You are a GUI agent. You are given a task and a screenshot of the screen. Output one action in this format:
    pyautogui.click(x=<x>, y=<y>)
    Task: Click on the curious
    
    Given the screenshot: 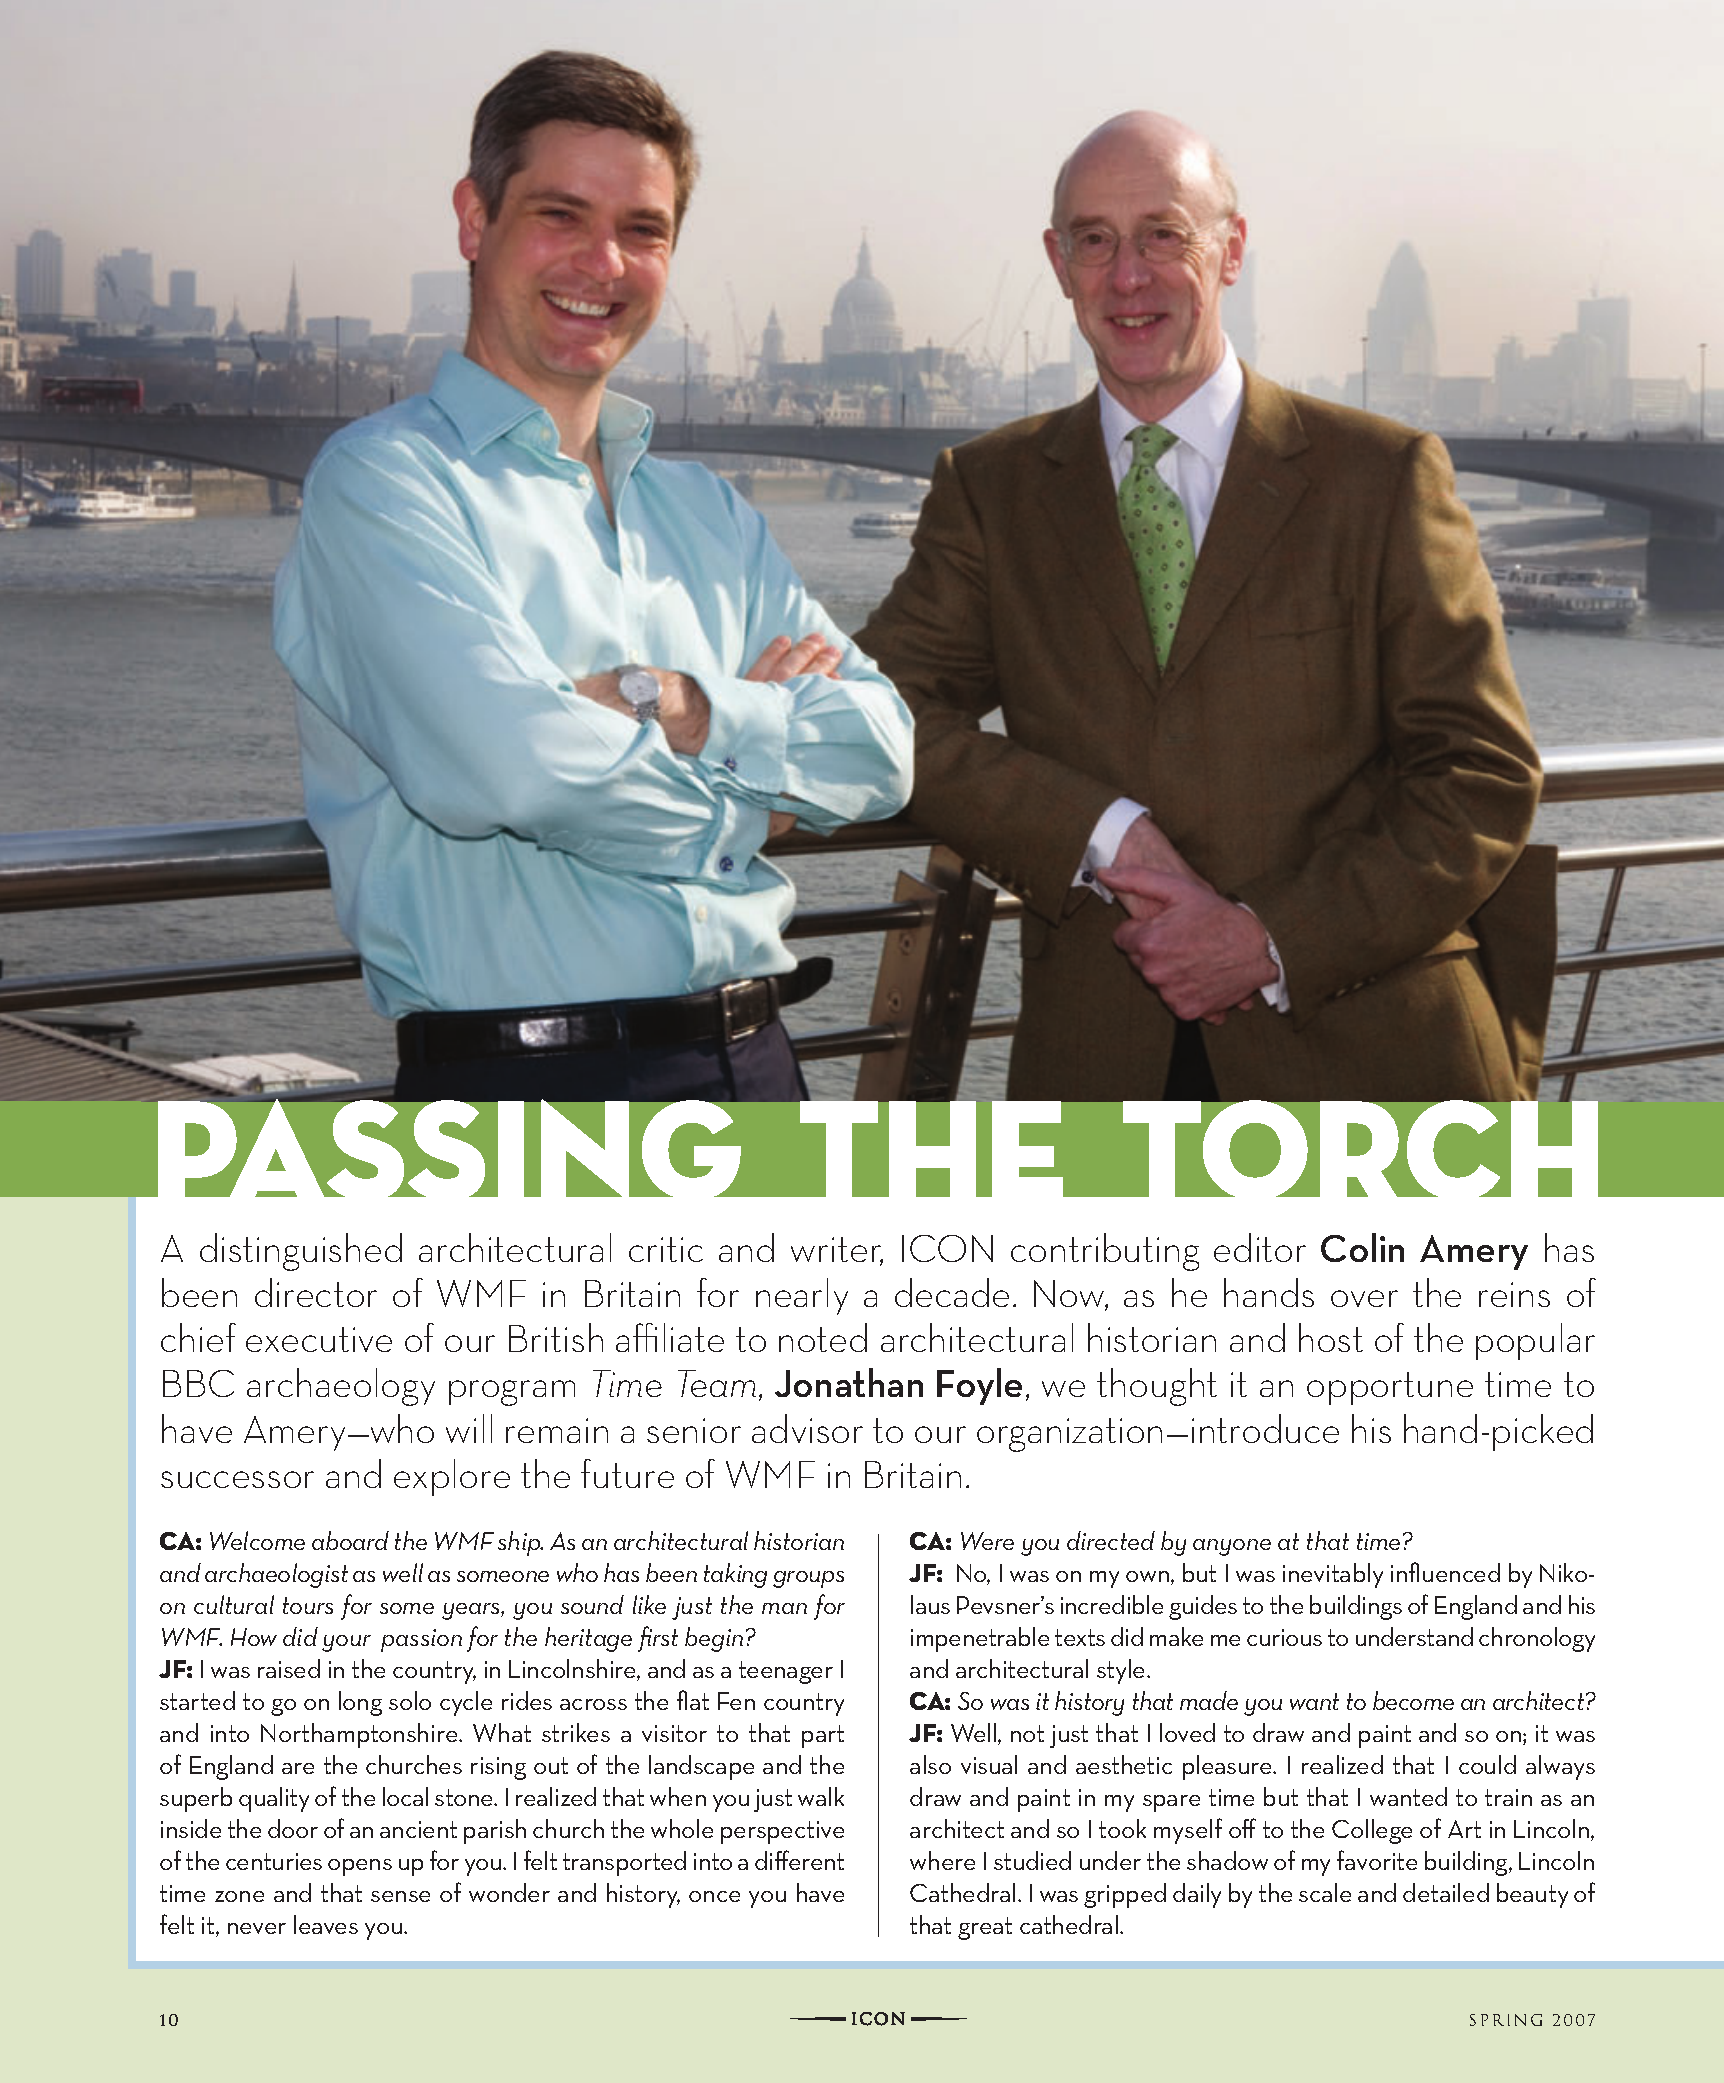 What is the action you would take?
    pyautogui.click(x=1284, y=1637)
